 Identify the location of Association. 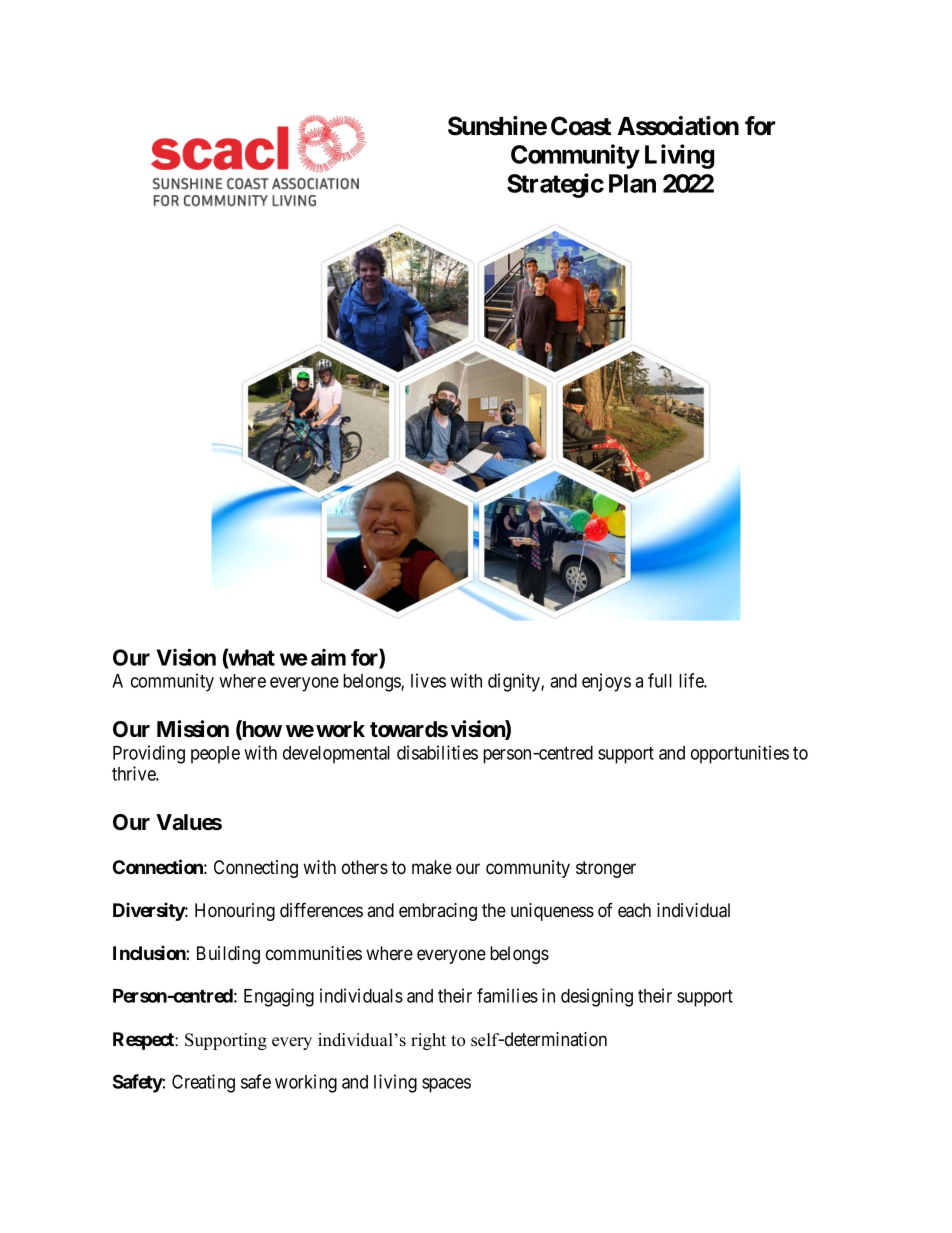
(678, 126).
